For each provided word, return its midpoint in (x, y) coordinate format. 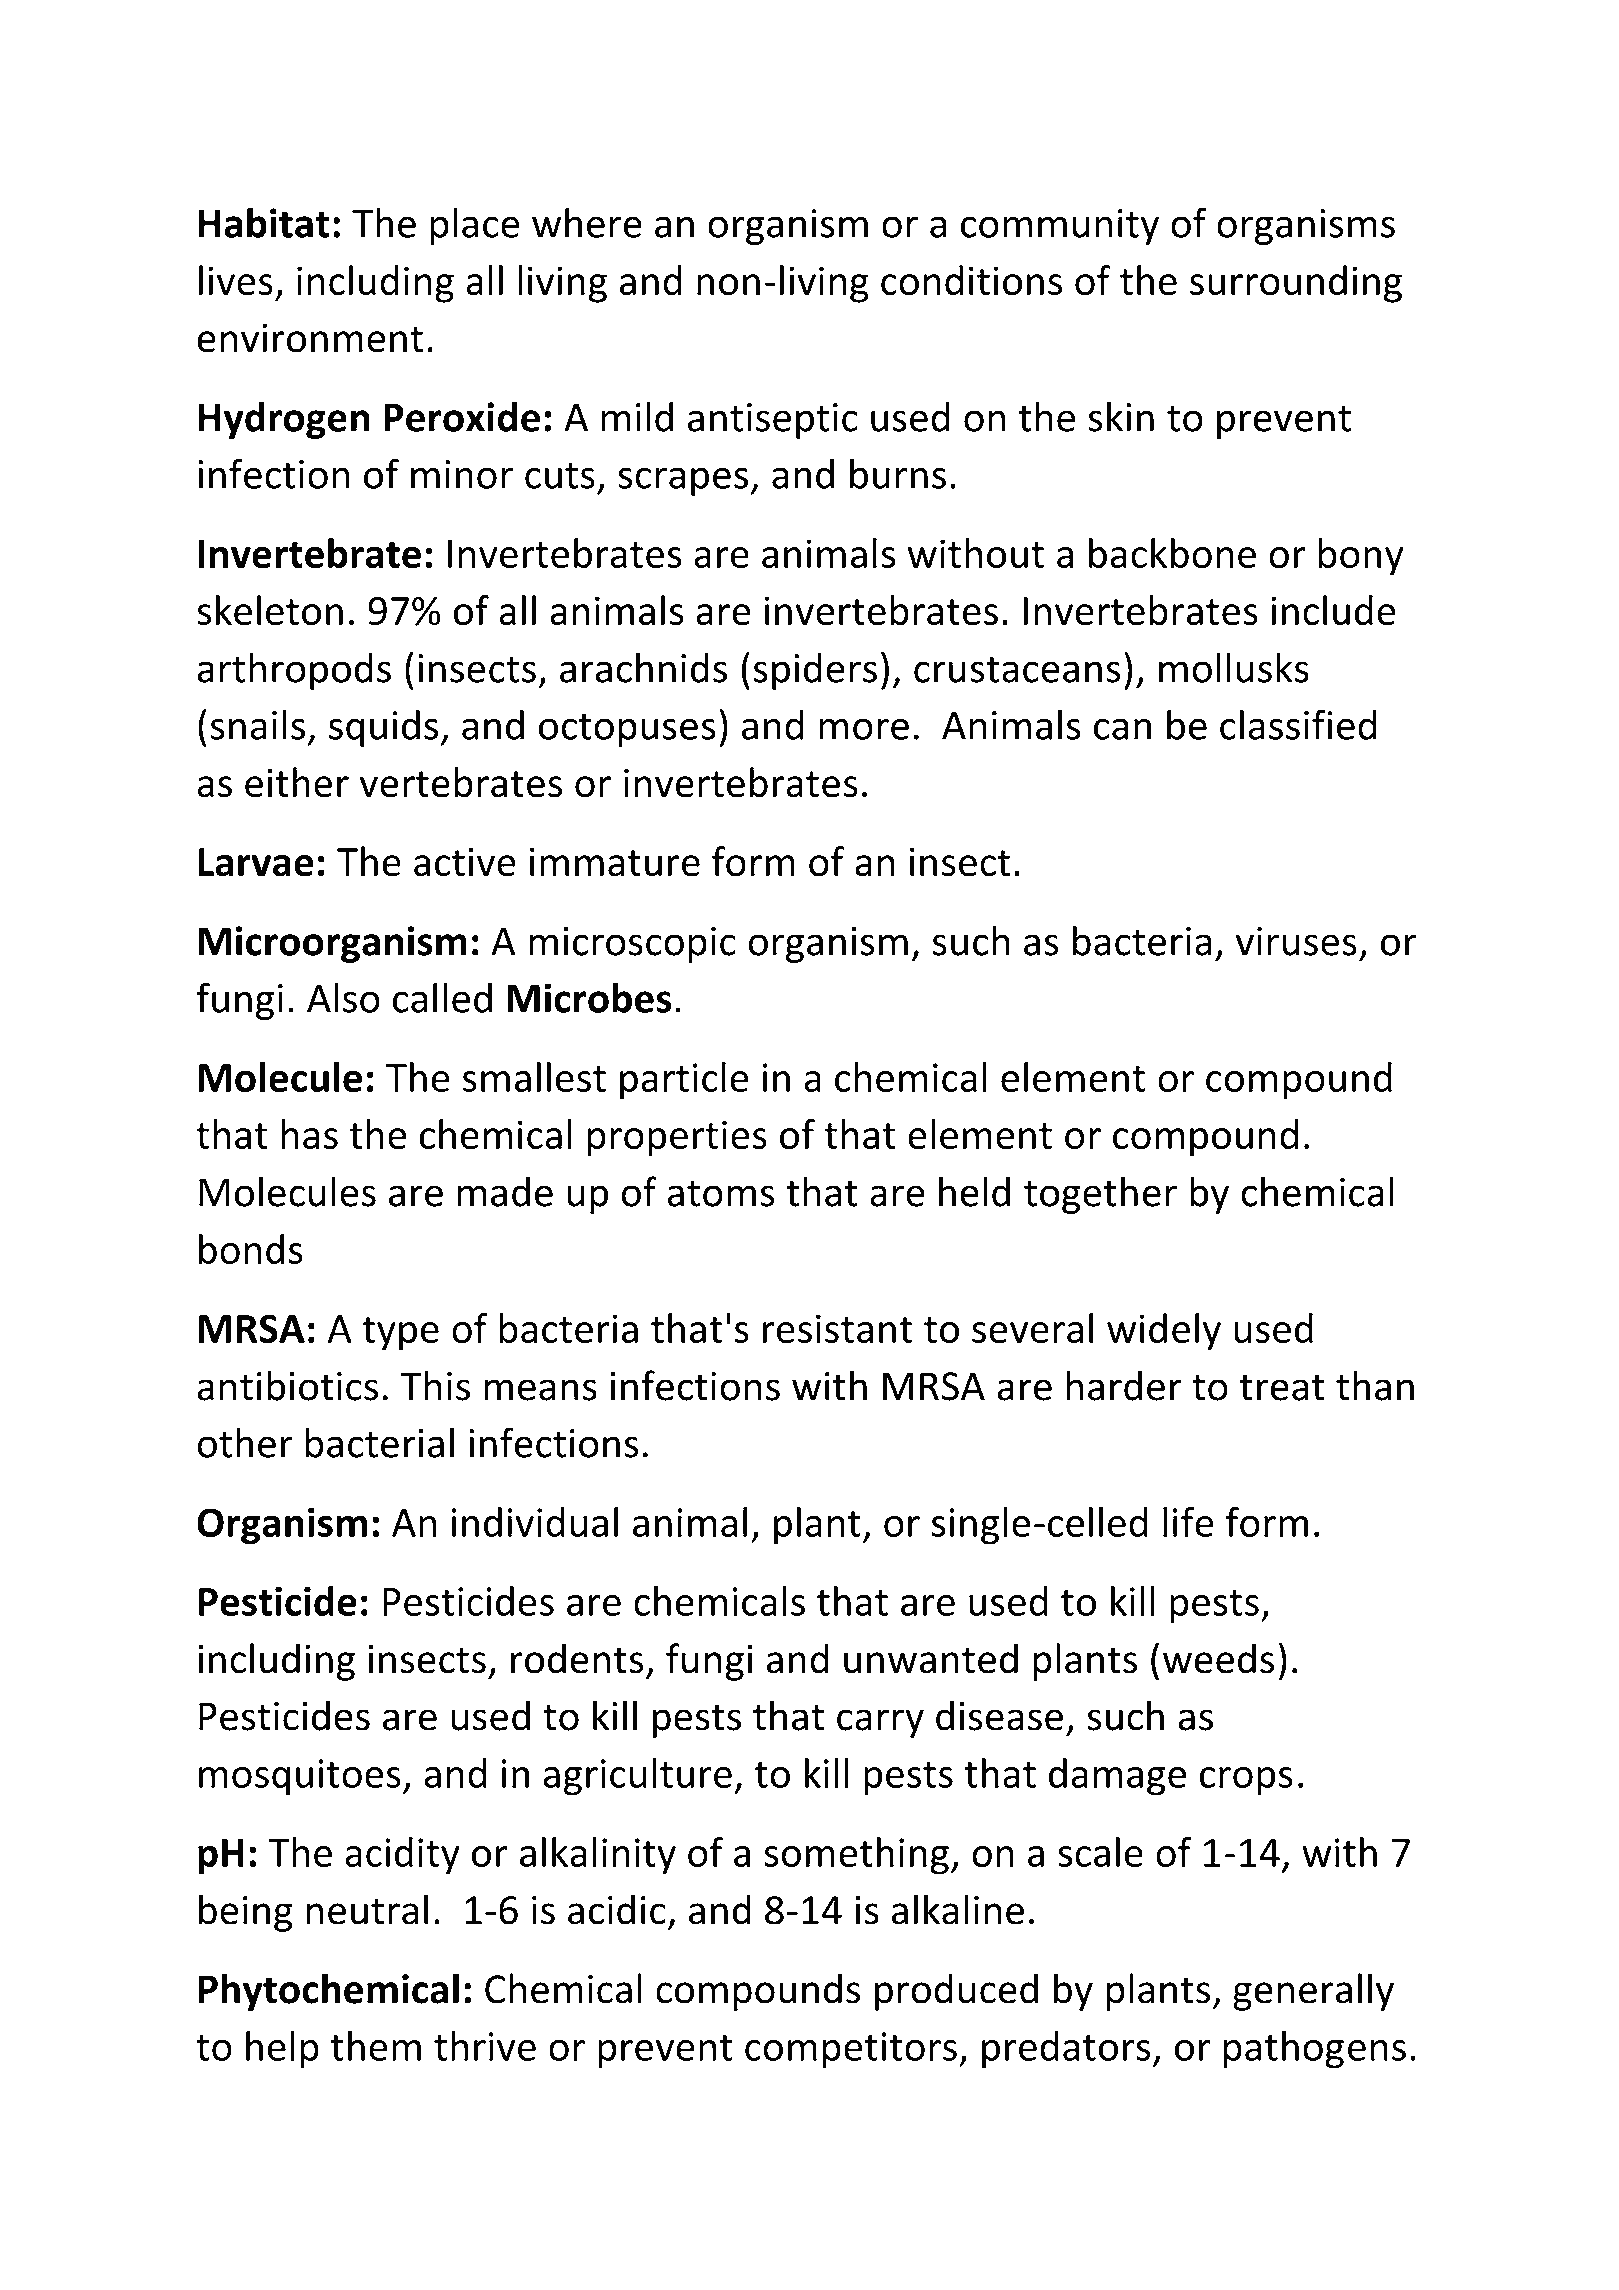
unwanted (931, 1658)
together (1100, 1195)
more (864, 729)
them (376, 2046)
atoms (721, 1193)
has (310, 1134)
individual (535, 1522)
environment (310, 338)
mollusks (1234, 667)
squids (383, 728)
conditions (971, 280)
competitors (851, 2050)
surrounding (1296, 284)
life (1188, 1522)
